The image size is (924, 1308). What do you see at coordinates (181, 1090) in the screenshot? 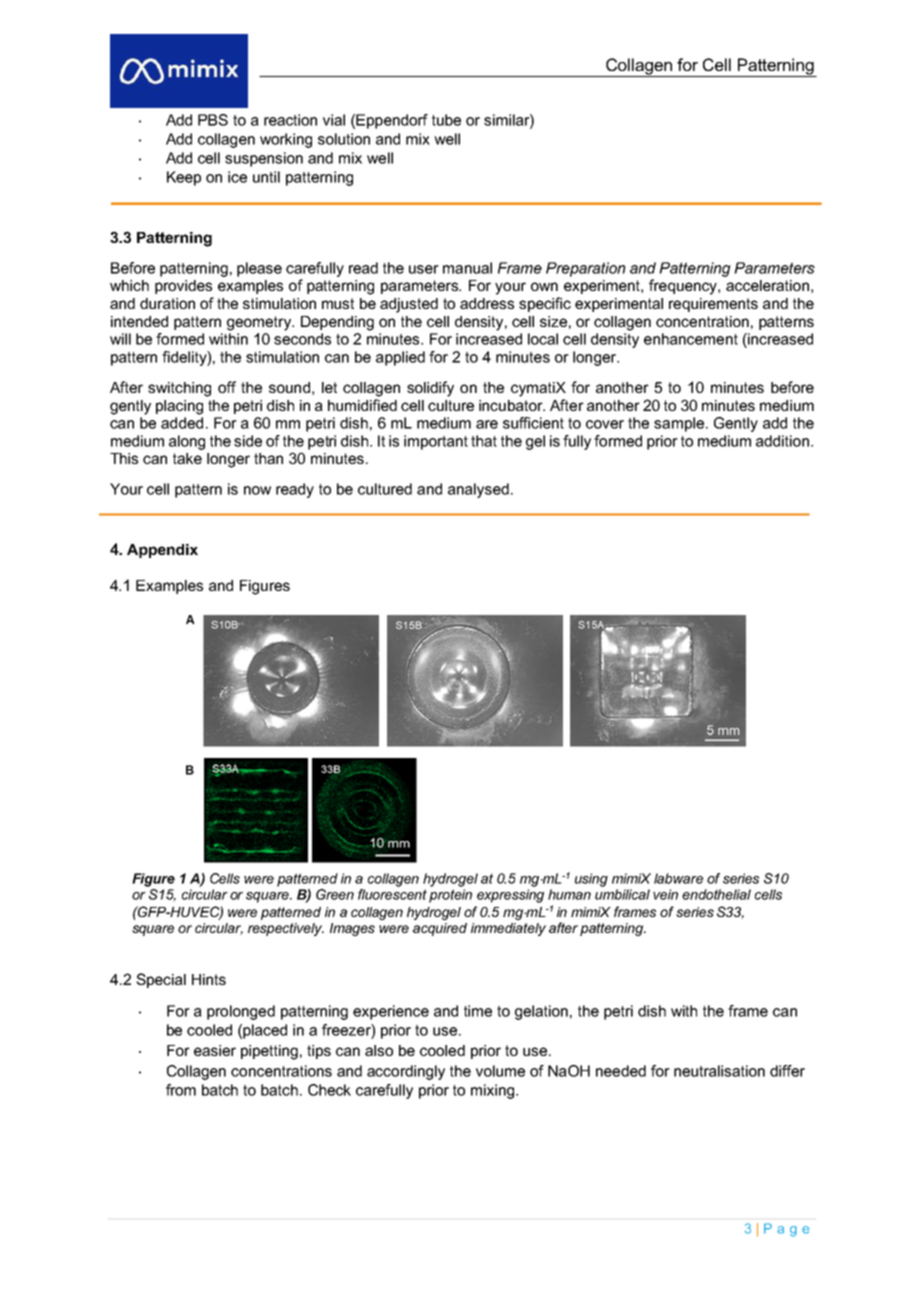
I see `from` at bounding box center [181, 1090].
